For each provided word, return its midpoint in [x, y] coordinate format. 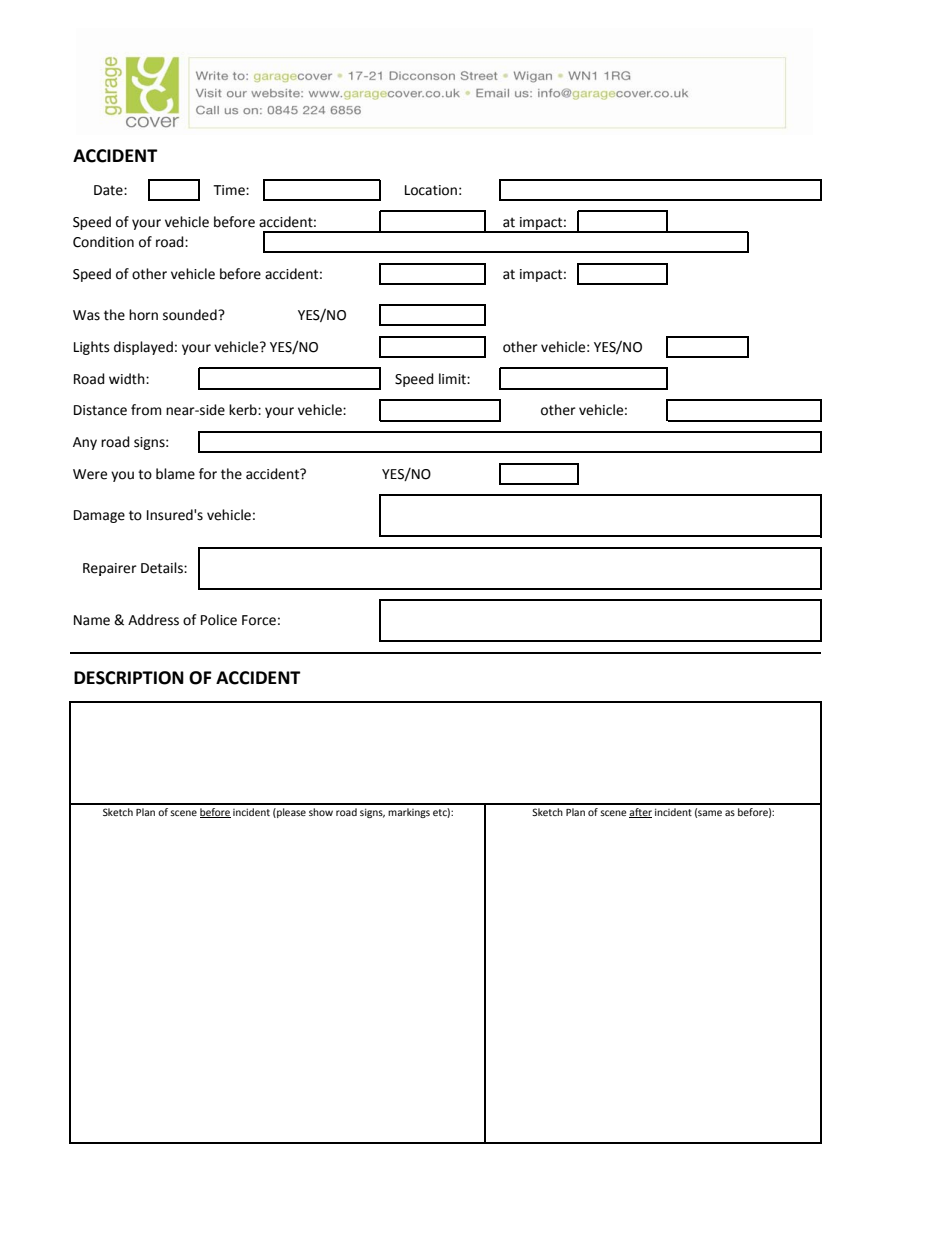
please [290, 813]
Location [431, 190]
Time [230, 190]
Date [109, 190]
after [640, 813]
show [321, 812]
